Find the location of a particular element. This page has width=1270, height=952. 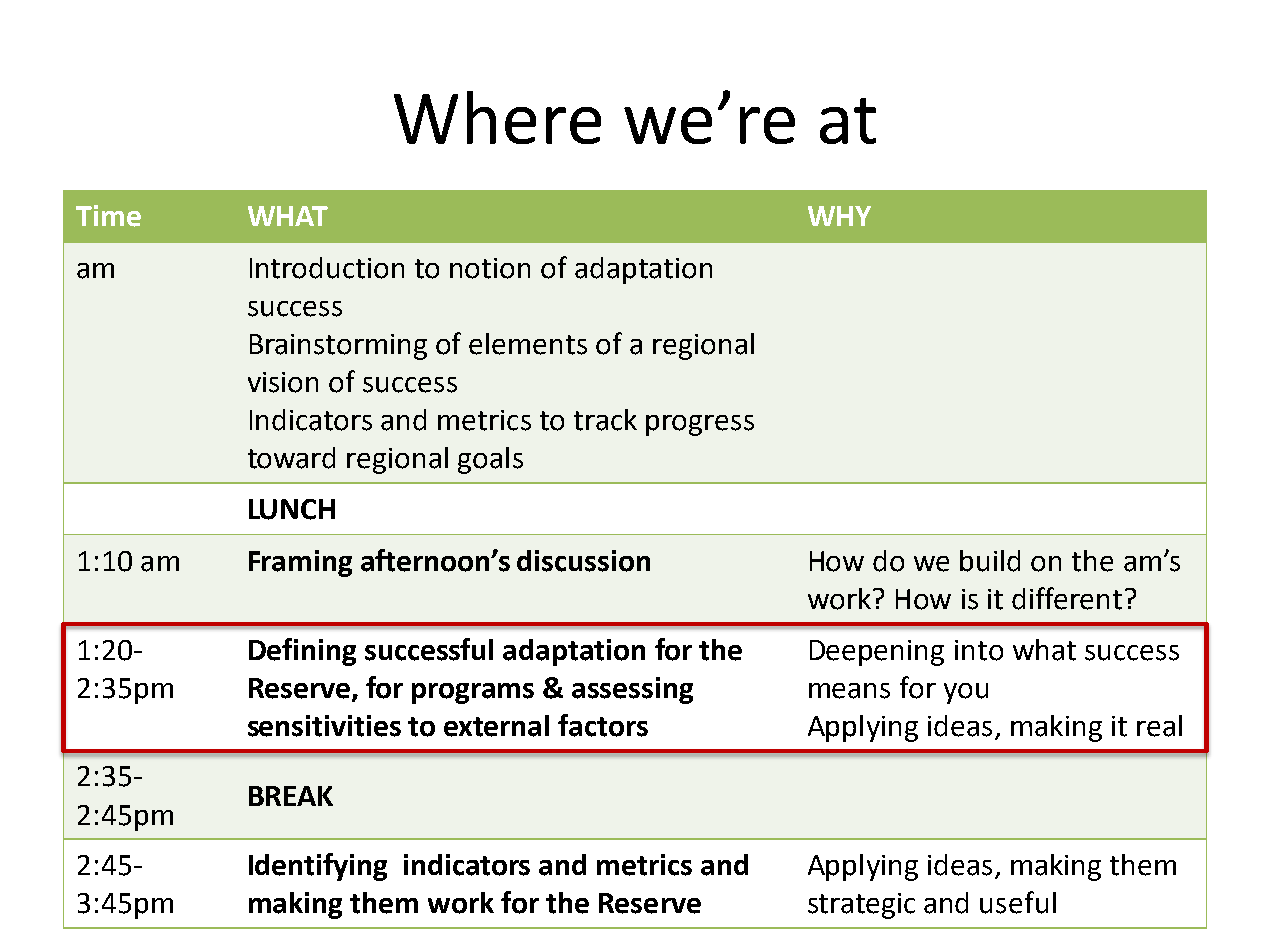

useful is located at coordinates (1018, 902).
